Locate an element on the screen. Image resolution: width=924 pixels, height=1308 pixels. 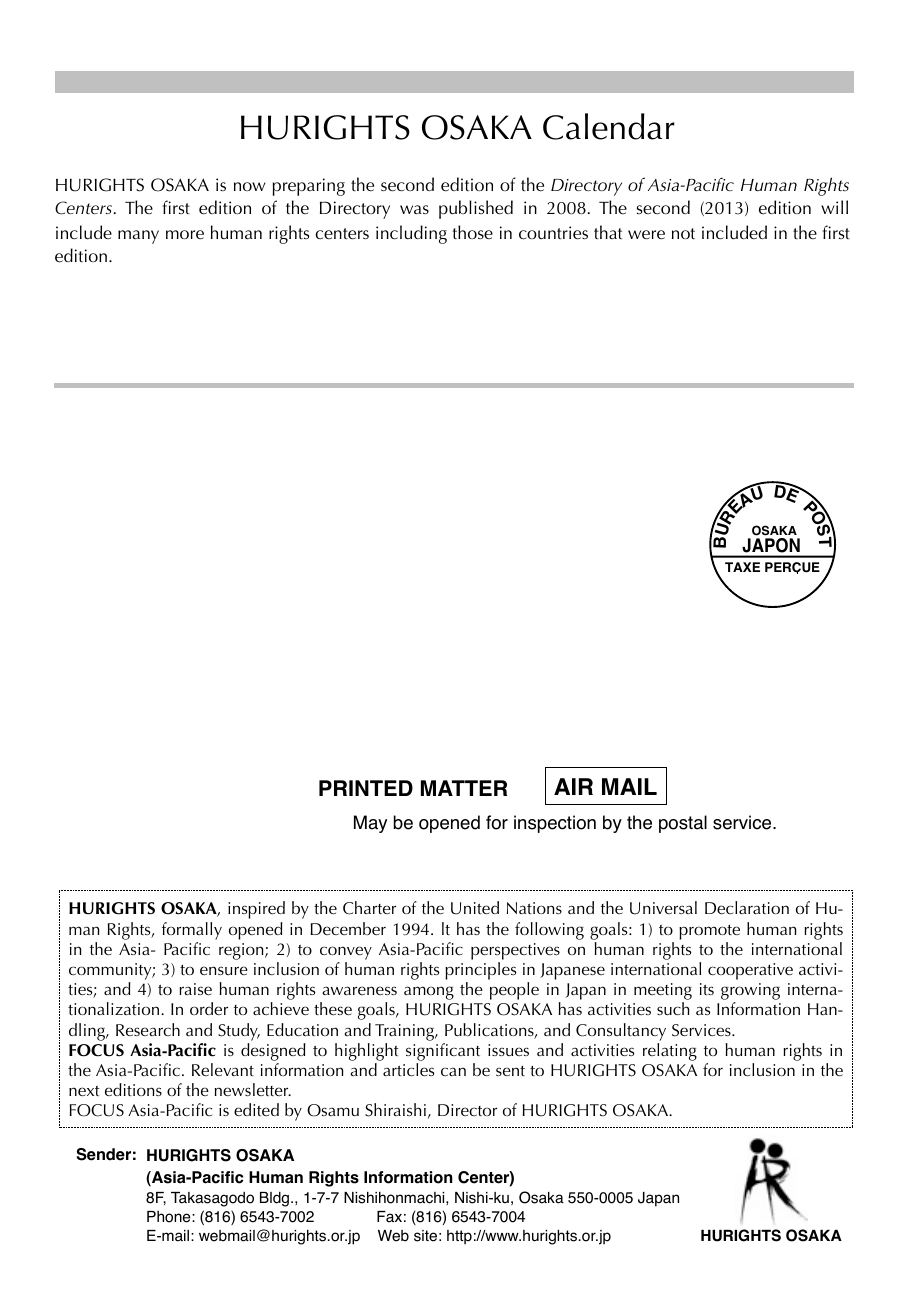
PRINTED is located at coordinates (366, 788).
